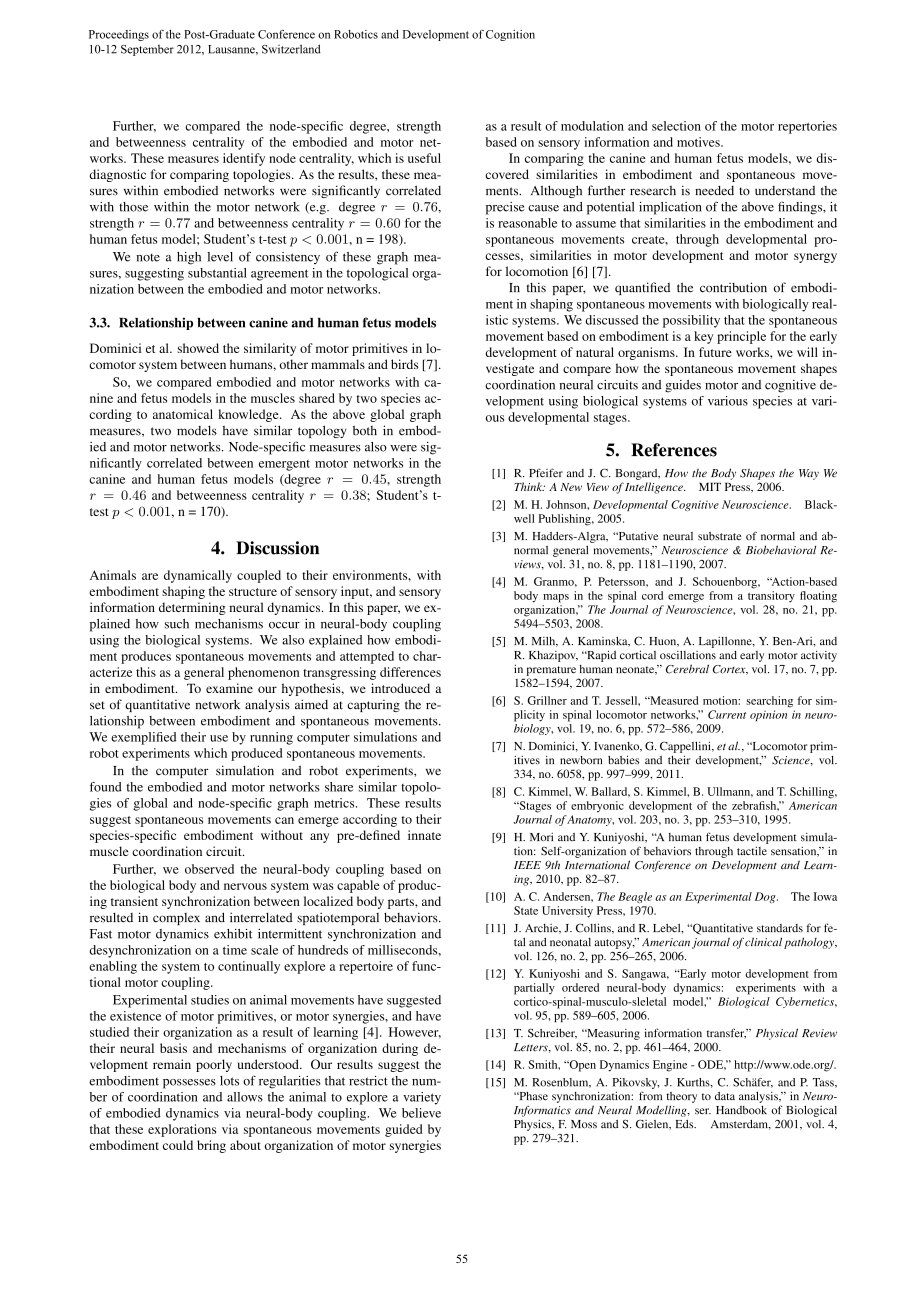  Describe the element at coordinates (771, 597) in the screenshot. I see `transitory` at that location.
